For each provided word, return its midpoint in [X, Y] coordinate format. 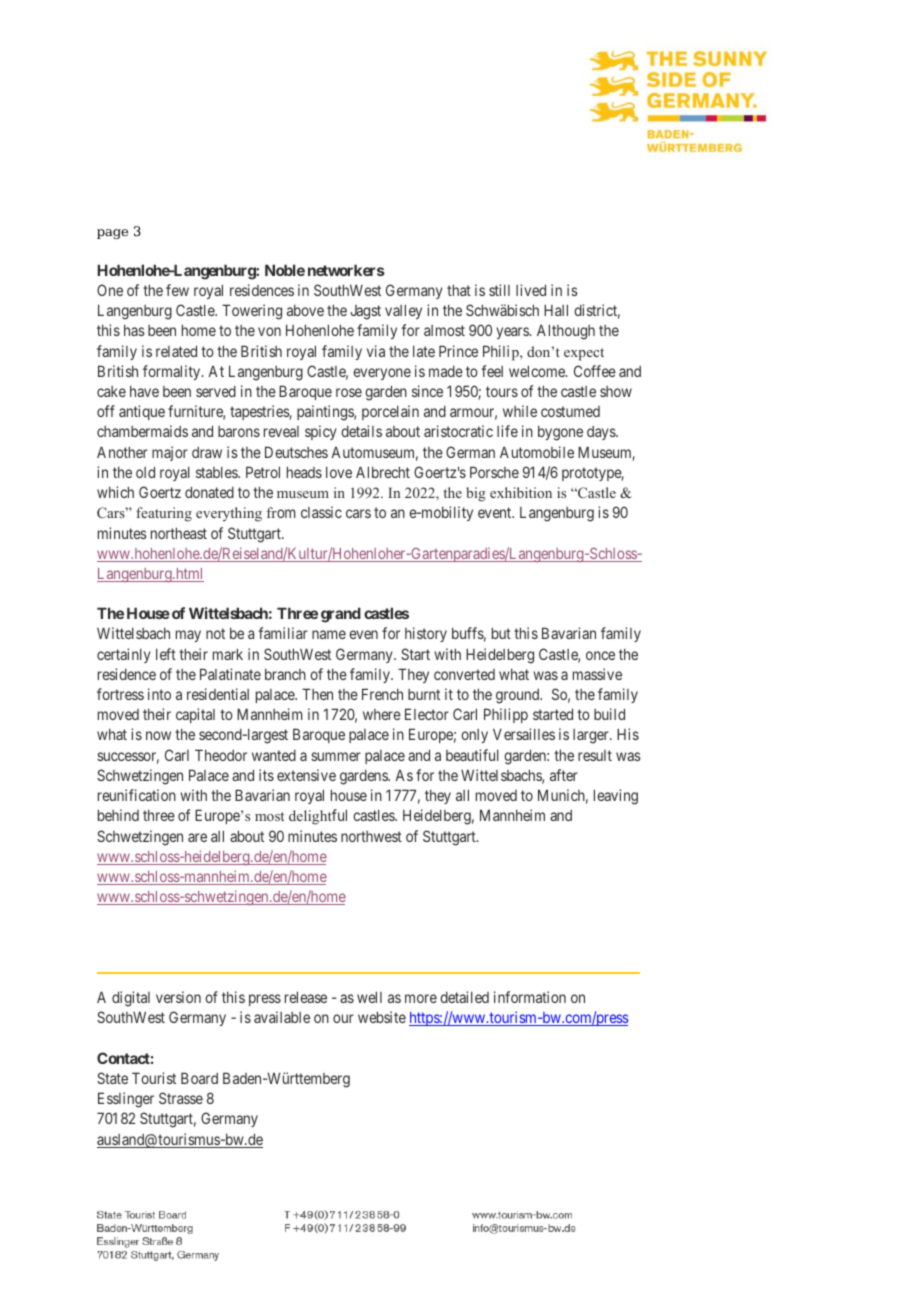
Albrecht [383, 472]
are [197, 837]
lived [531, 290]
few [177, 290]
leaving [616, 797]
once [600, 655]
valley [403, 311]
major [170, 453]
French [382, 694]
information [530, 997]
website [382, 1017]
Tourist [154, 1078]
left [166, 654]
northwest [371, 836]
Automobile [537, 452]
